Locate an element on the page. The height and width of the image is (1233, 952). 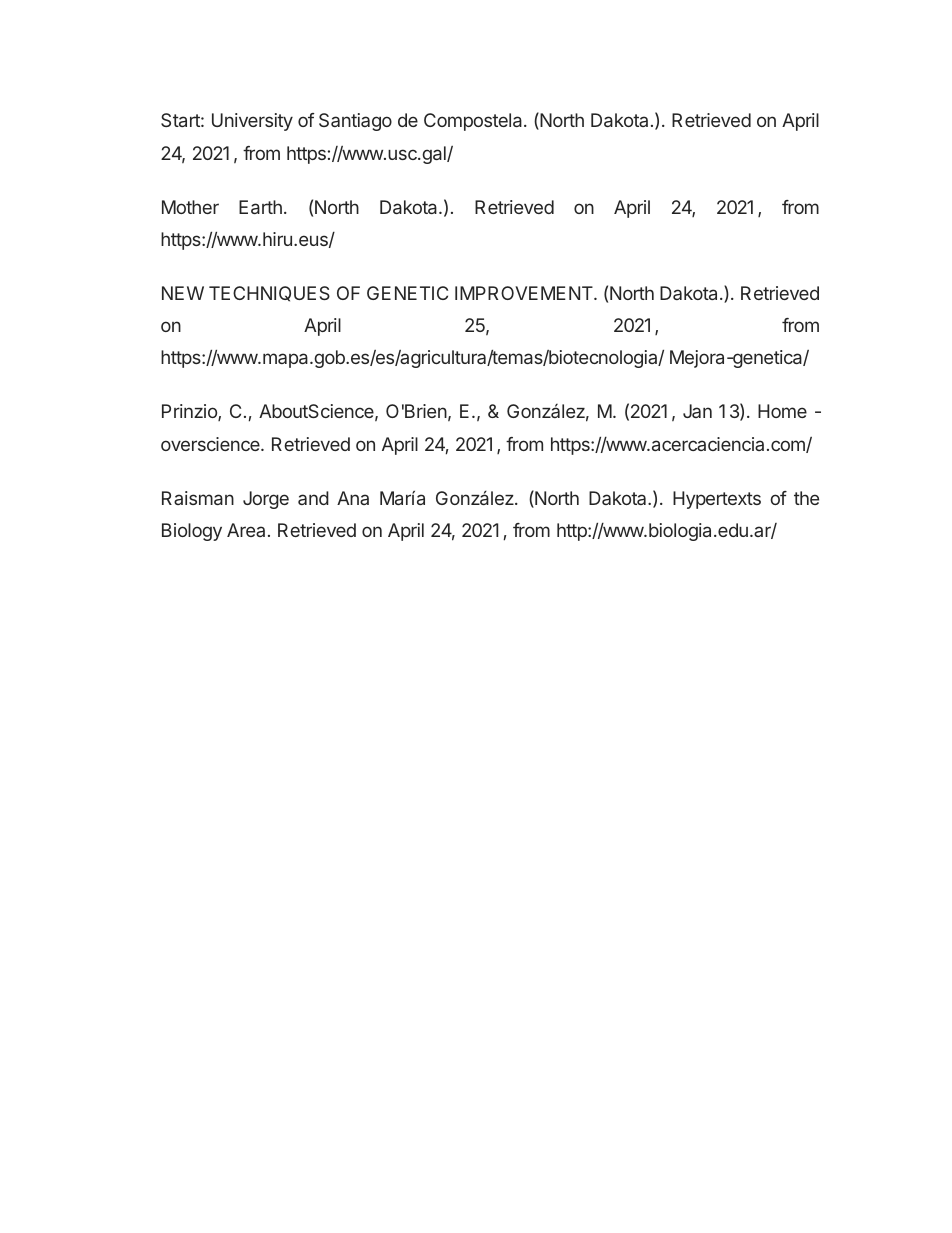
Compostela is located at coordinates (474, 122).
